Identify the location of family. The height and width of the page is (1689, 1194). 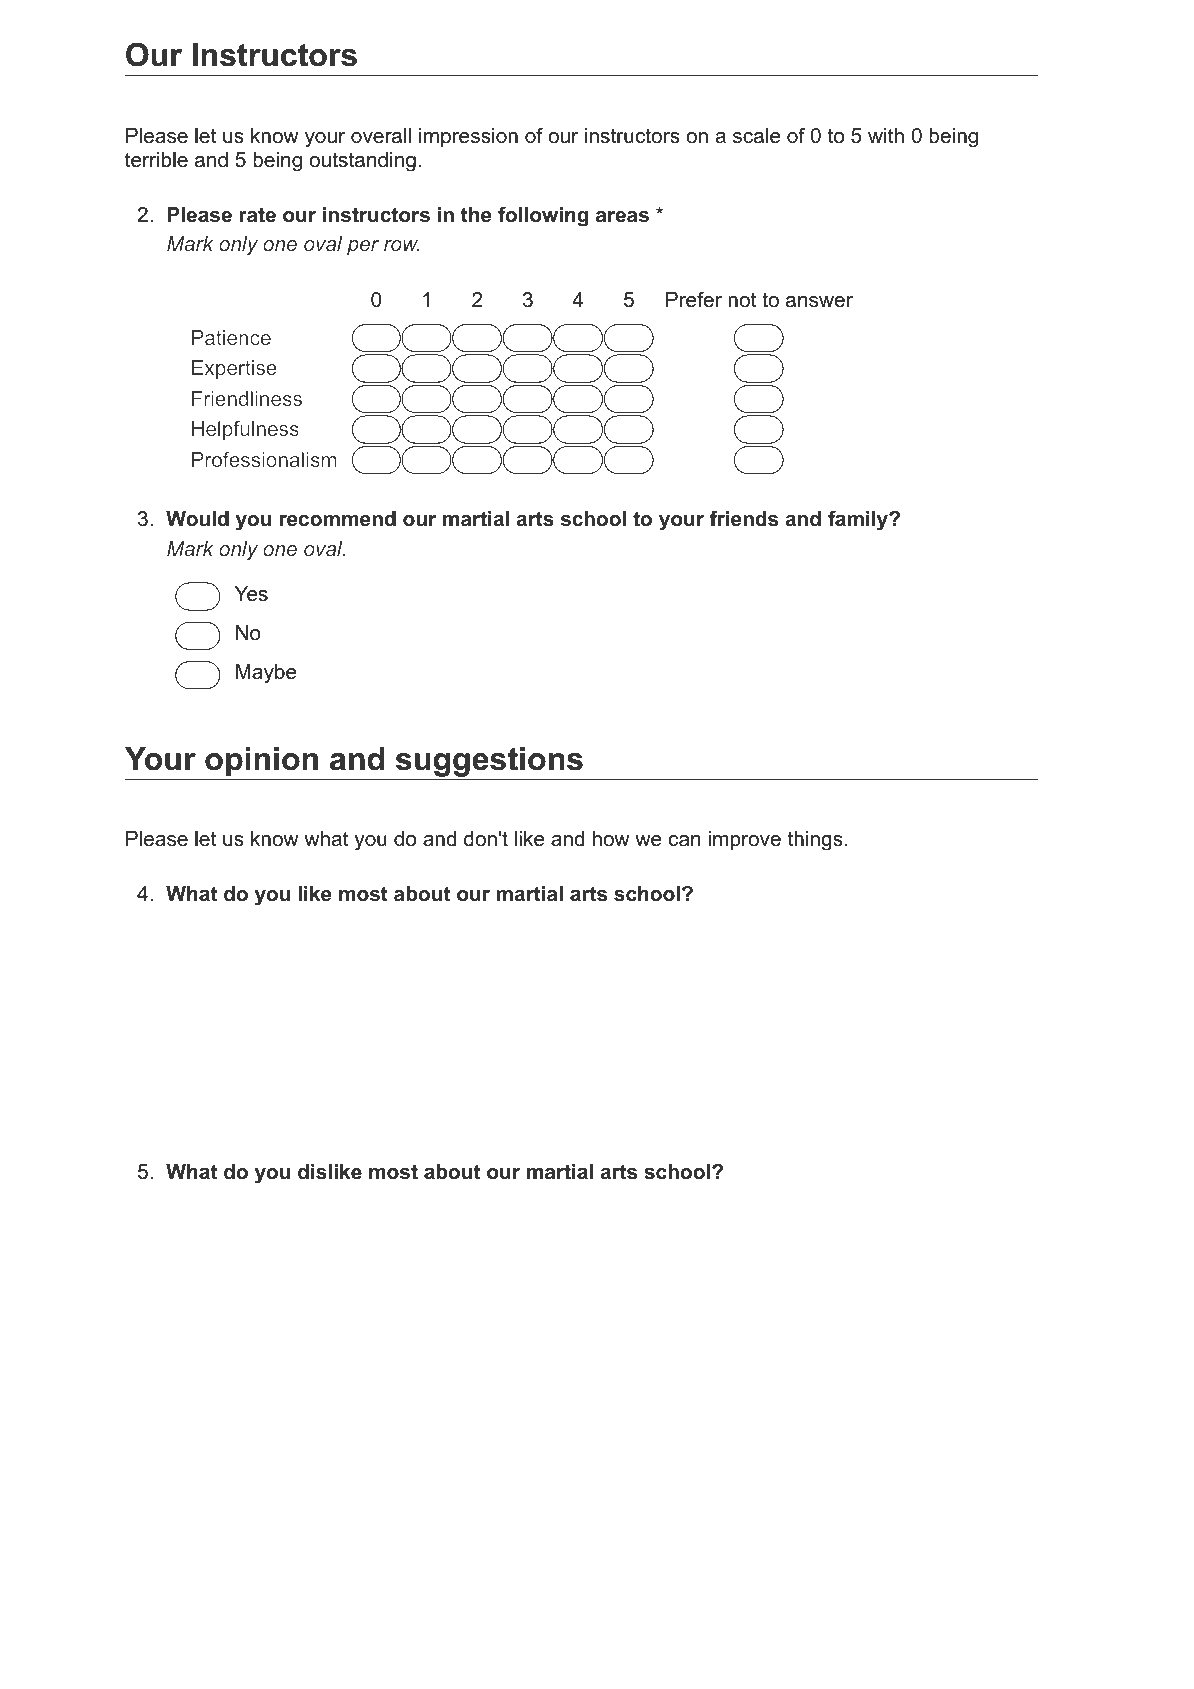
(859, 521).
